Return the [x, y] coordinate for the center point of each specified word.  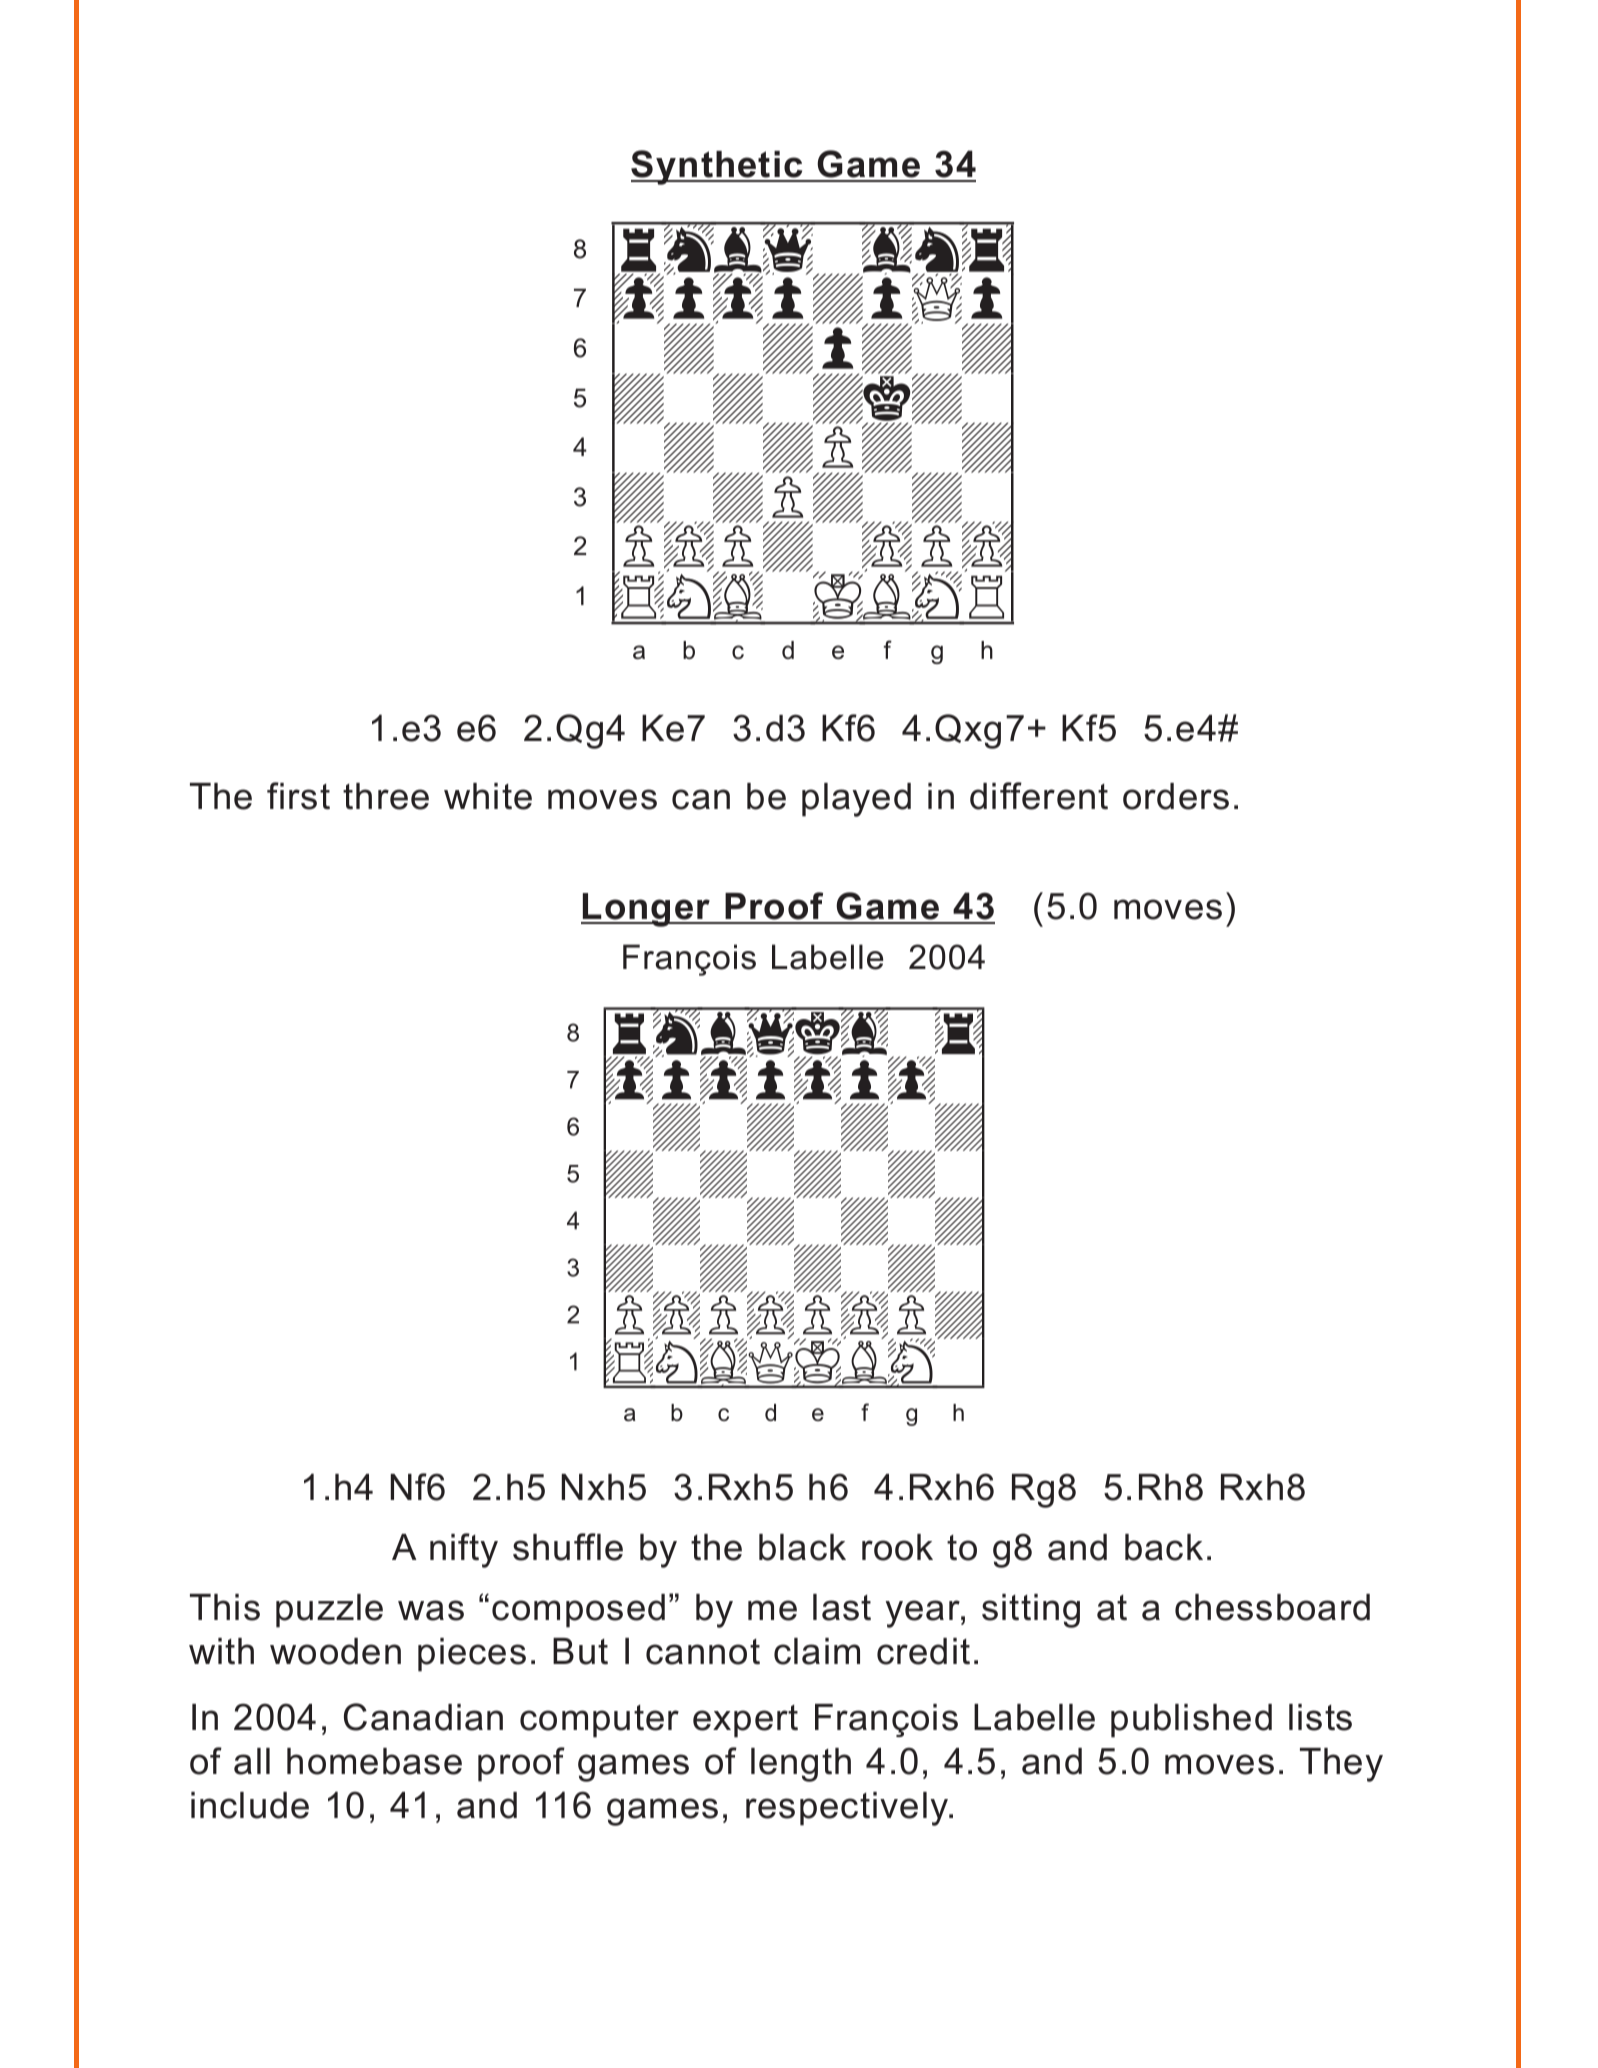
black [802, 1547]
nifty [464, 1550]
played [856, 800]
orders [1176, 796]
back [1164, 1547]
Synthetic [718, 167]
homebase [374, 1761]
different [1039, 796]
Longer [647, 910]
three [386, 796]
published [1191, 1721]
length [801, 1765]
